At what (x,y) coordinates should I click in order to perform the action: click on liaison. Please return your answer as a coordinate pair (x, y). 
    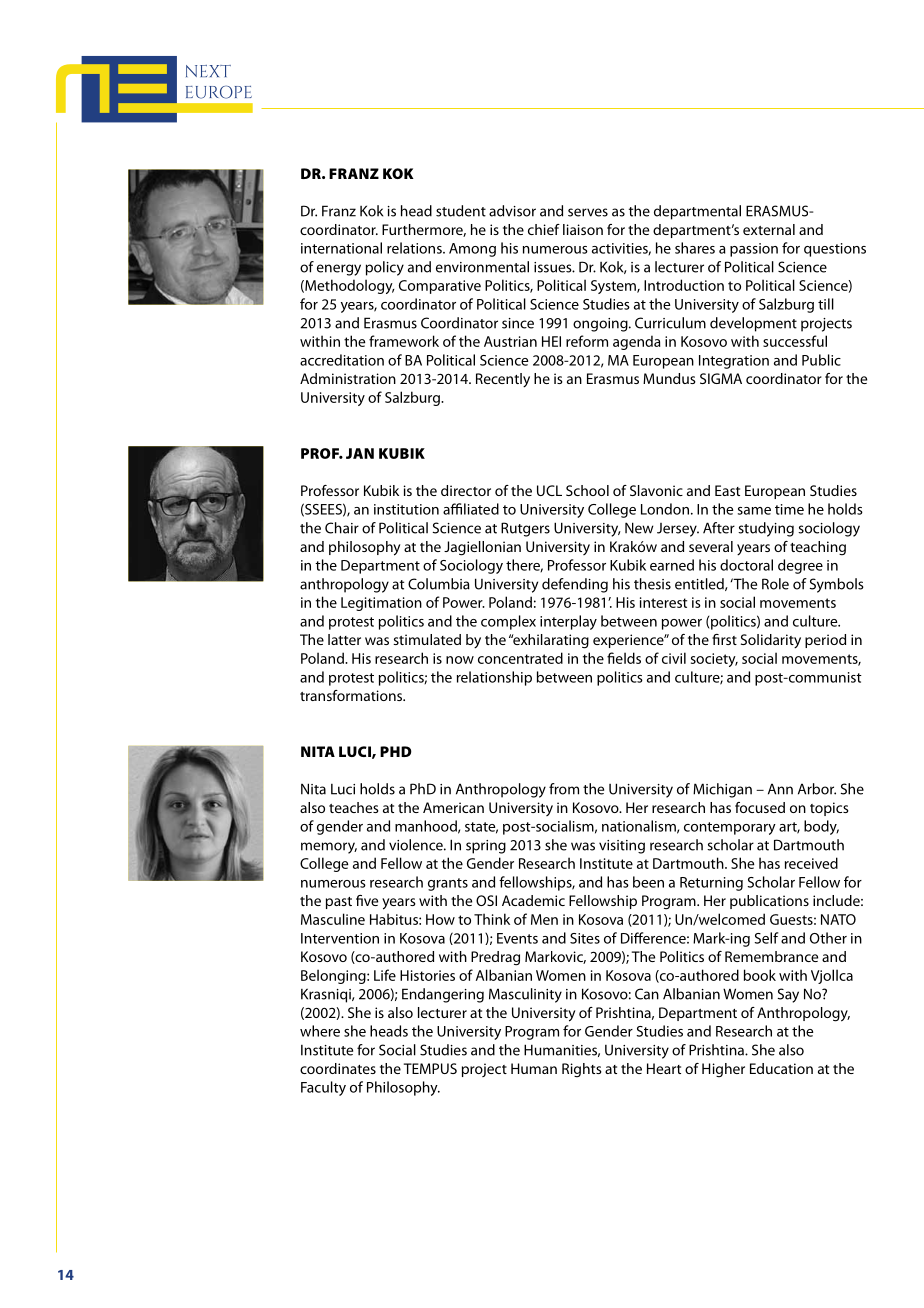
    Looking at the image, I should click on (583, 229).
